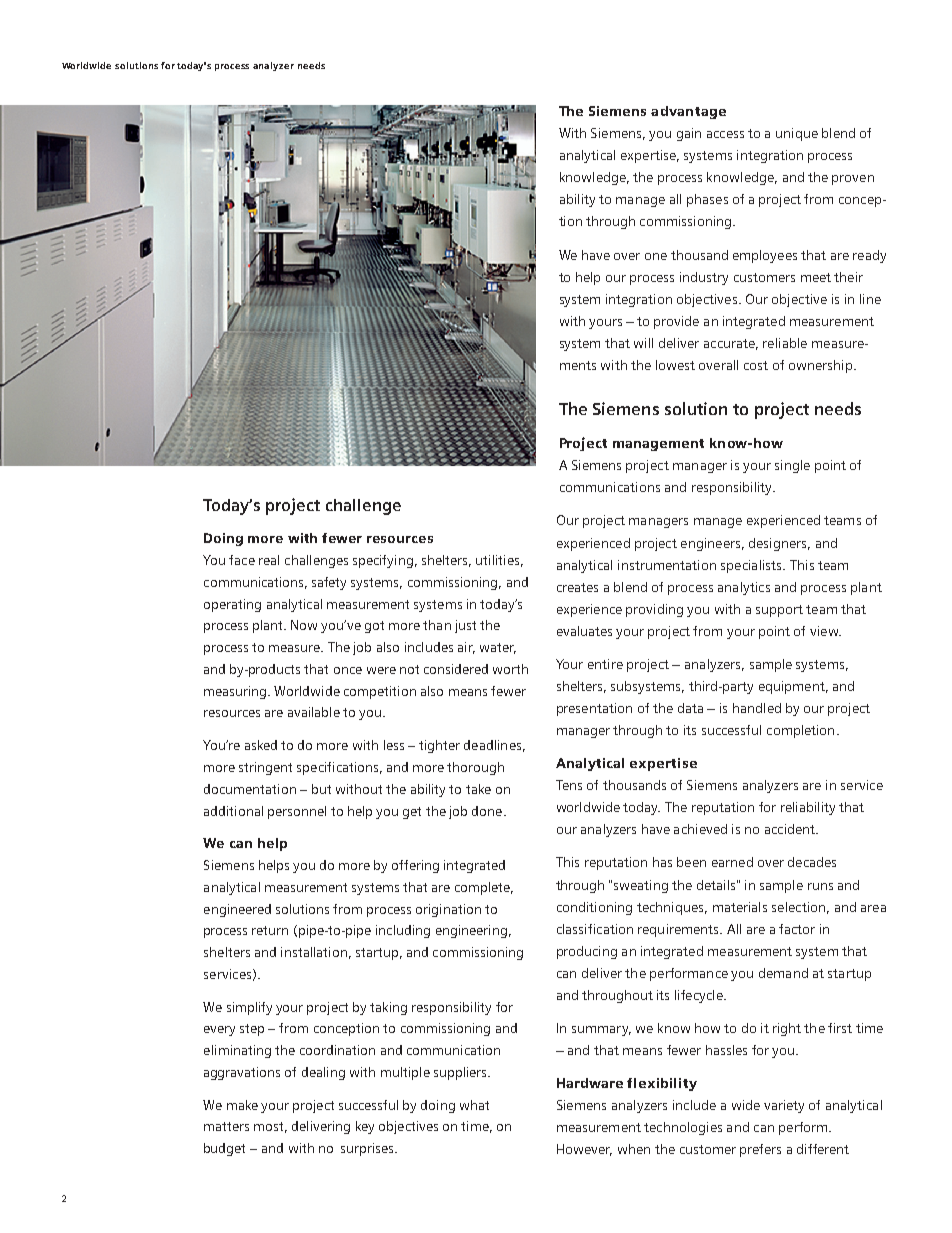 The height and width of the document is (1233, 952). I want to click on Tens, so click(569, 785).
